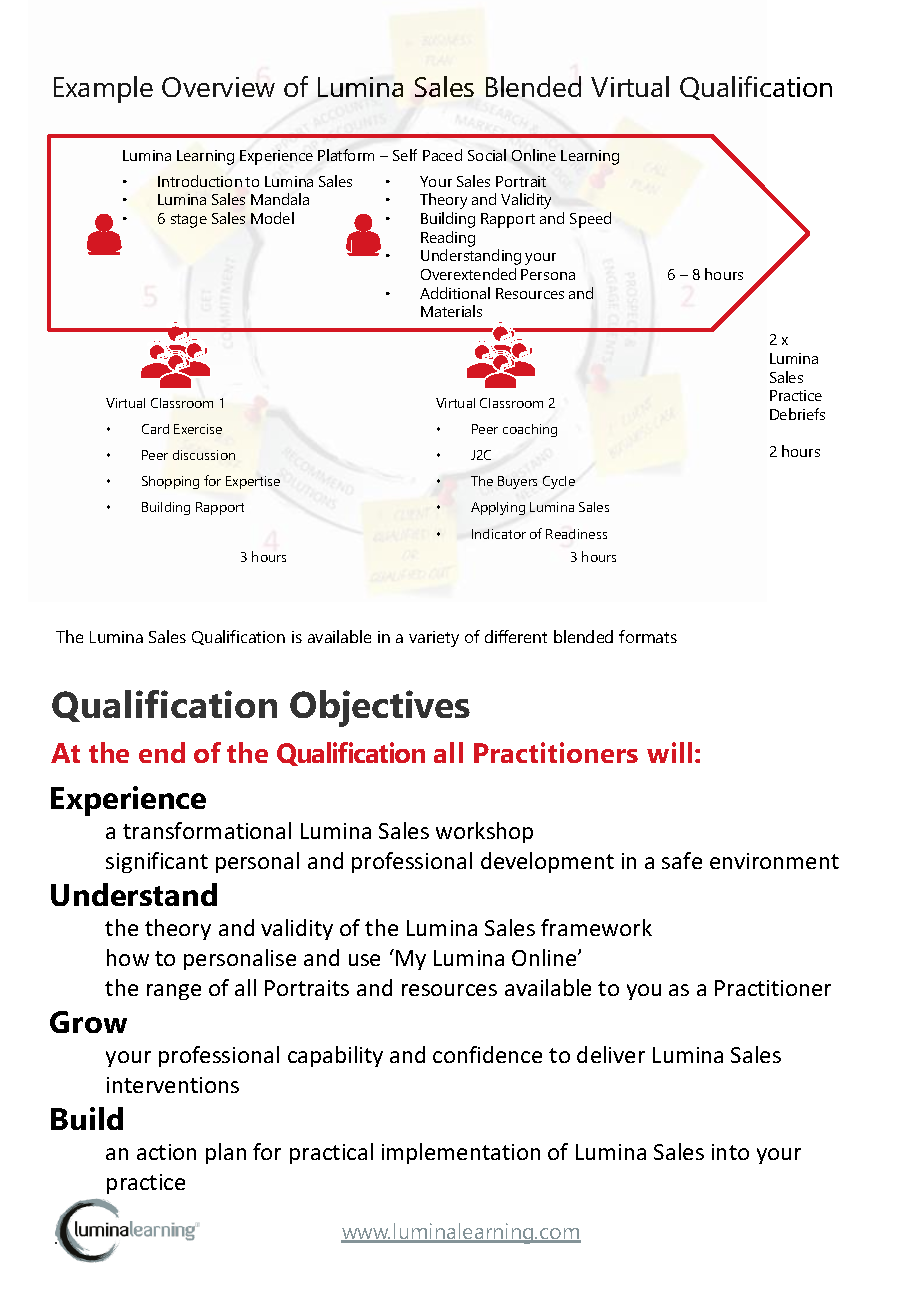 The width and height of the image is (924, 1308). Describe the element at coordinates (218, 87) in the image. I see `Overview` at that location.
